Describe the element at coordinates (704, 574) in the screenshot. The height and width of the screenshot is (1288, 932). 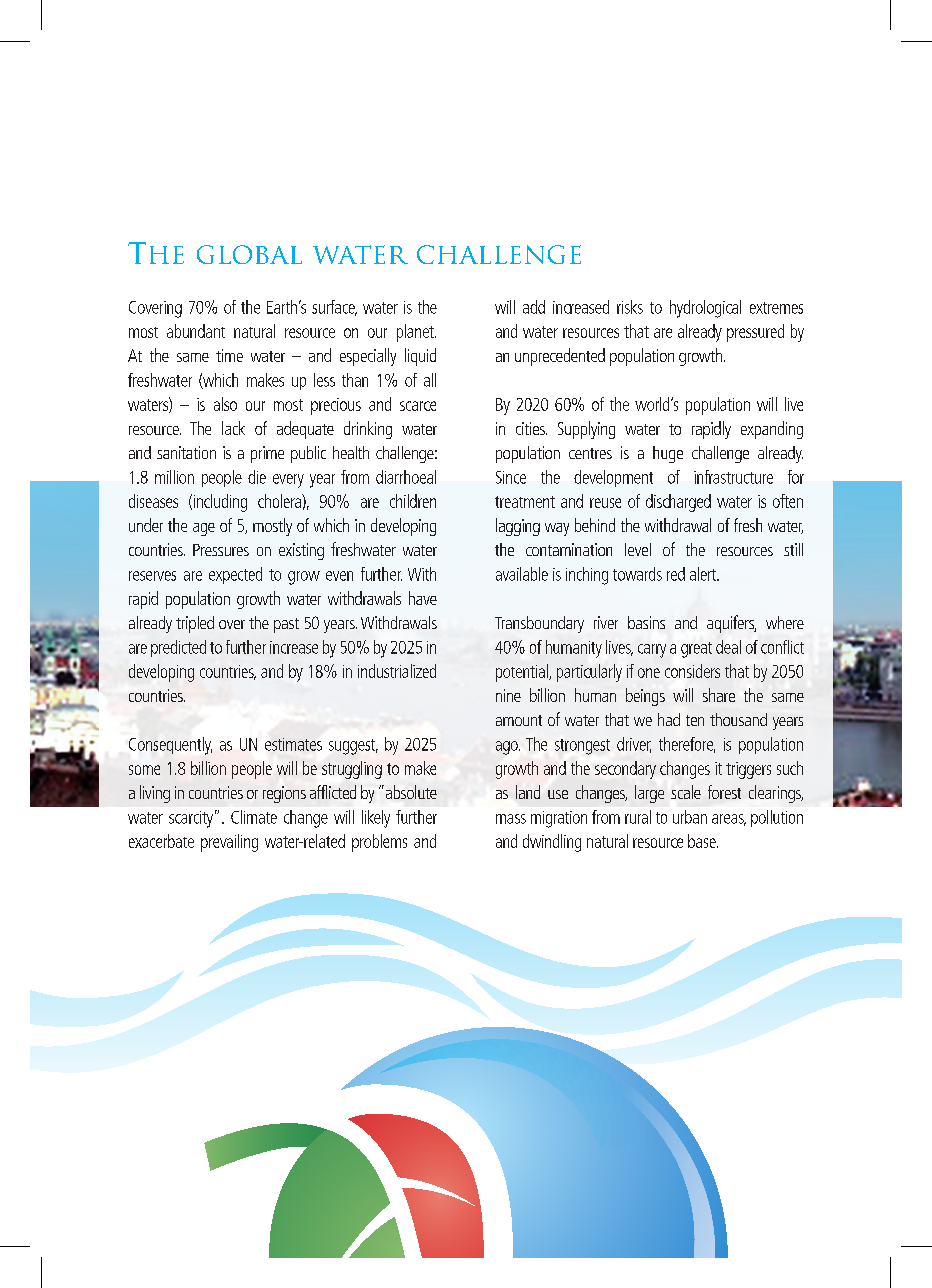
I see `alert` at that location.
